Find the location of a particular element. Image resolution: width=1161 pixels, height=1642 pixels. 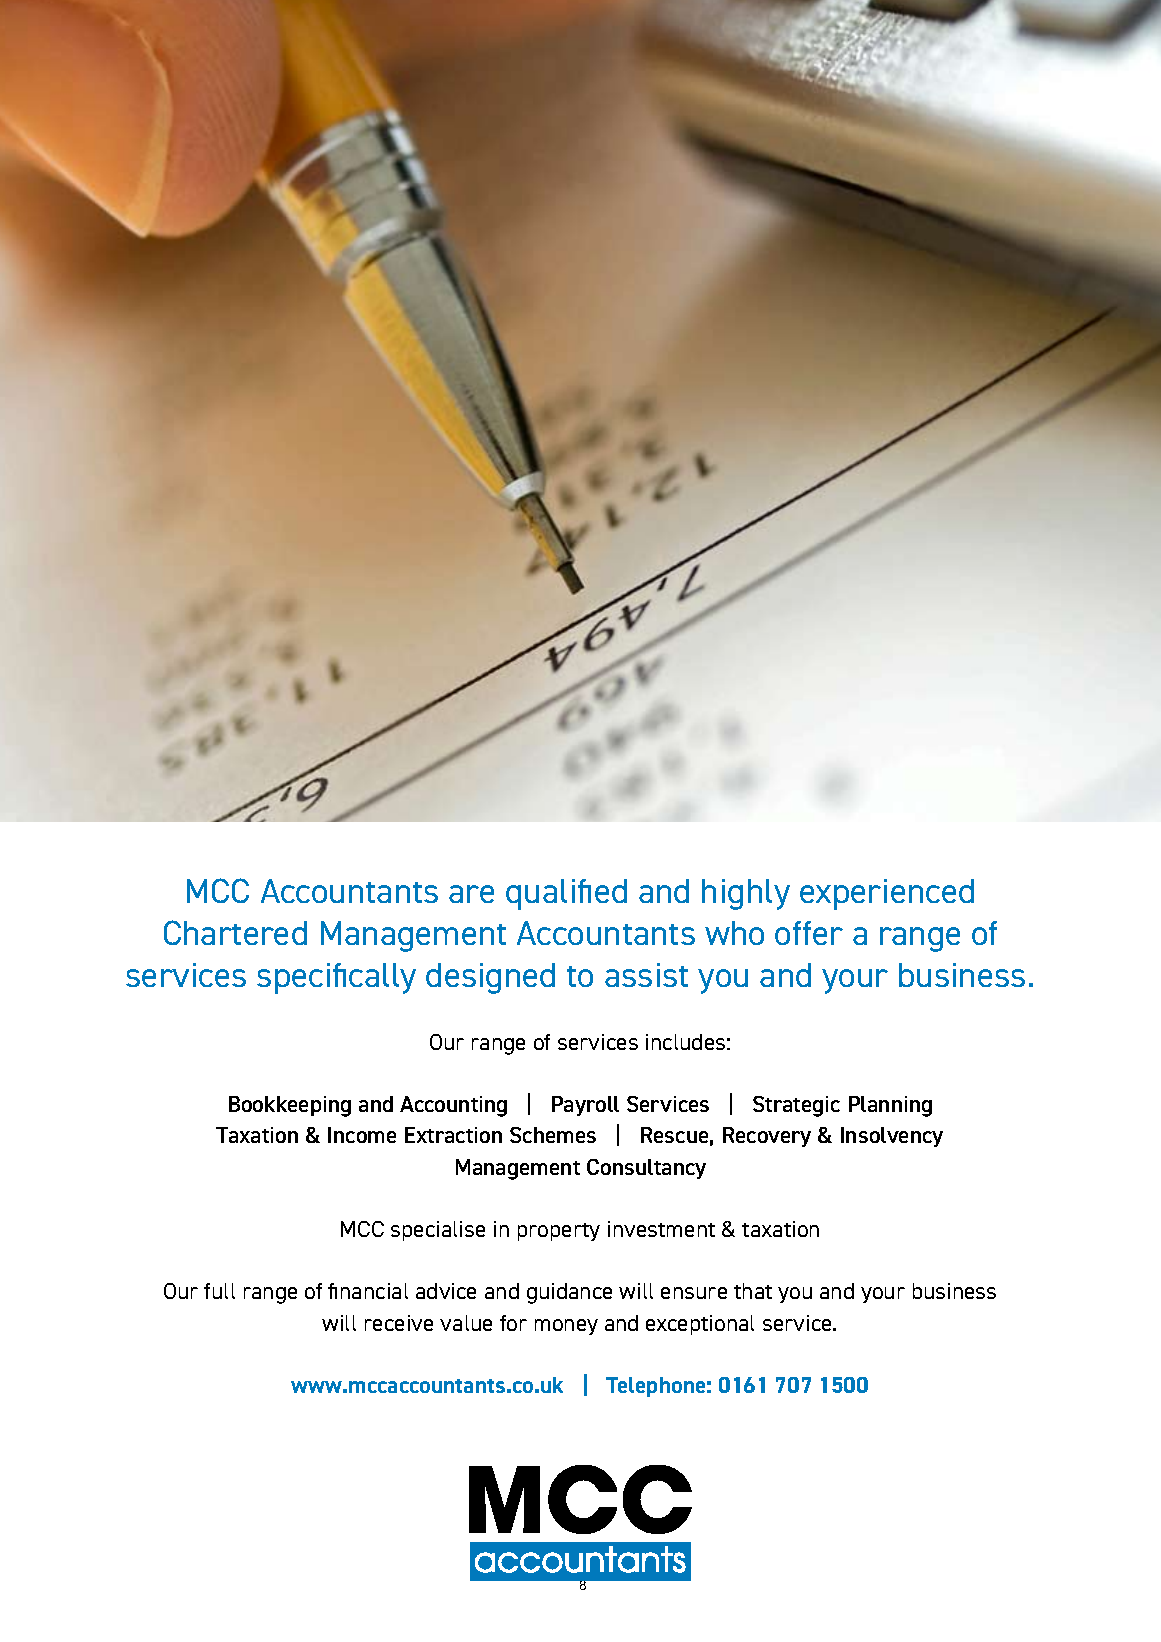

Bookkeeping is located at coordinates (290, 1106).
